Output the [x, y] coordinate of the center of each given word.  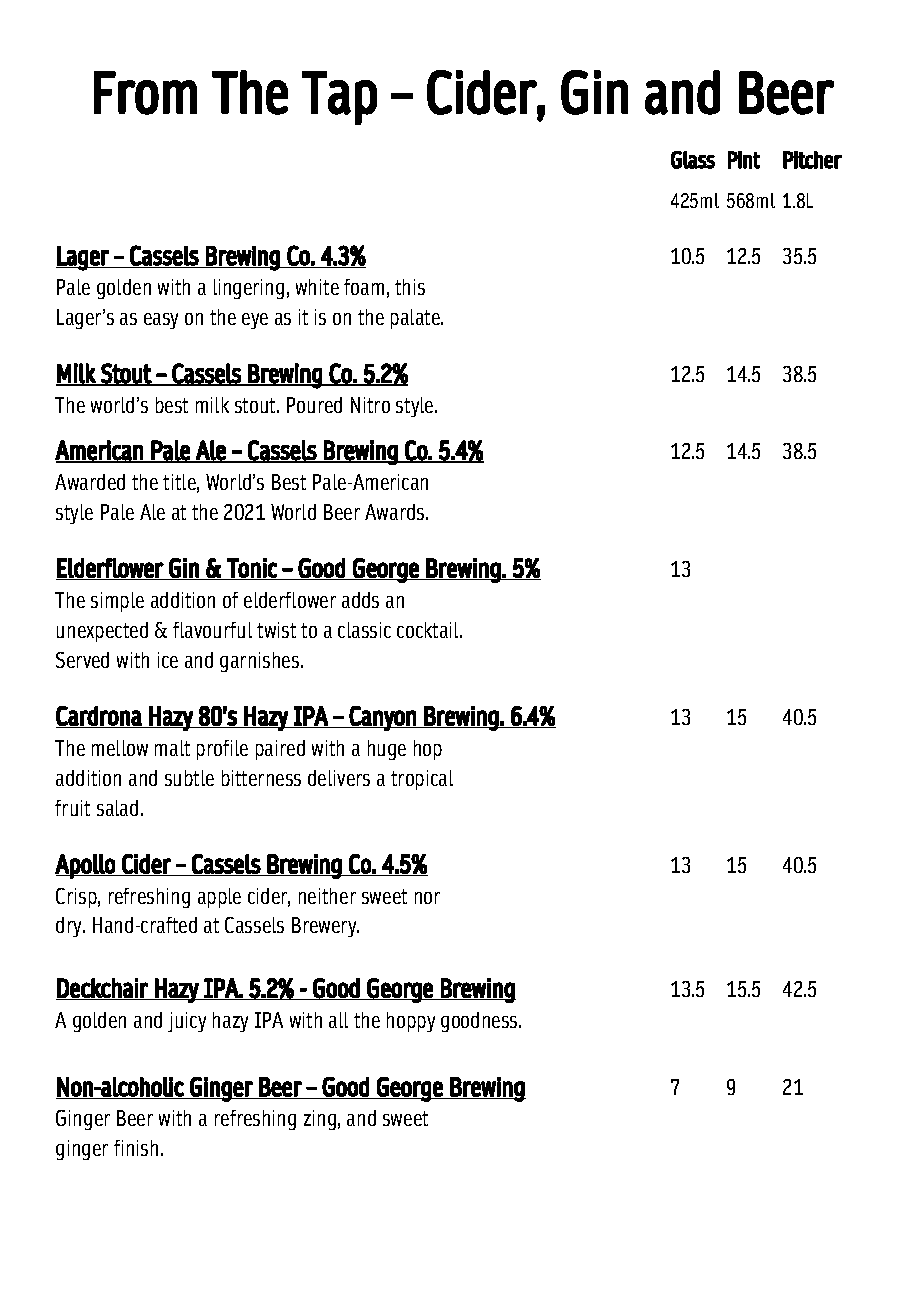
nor [427, 898]
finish [136, 1148]
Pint [744, 160]
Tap [339, 98]
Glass [693, 160]
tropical [422, 780]
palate [416, 319]
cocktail [429, 630]
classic [364, 630]
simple [117, 602]
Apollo [86, 866]
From [145, 93]
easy [161, 321]
